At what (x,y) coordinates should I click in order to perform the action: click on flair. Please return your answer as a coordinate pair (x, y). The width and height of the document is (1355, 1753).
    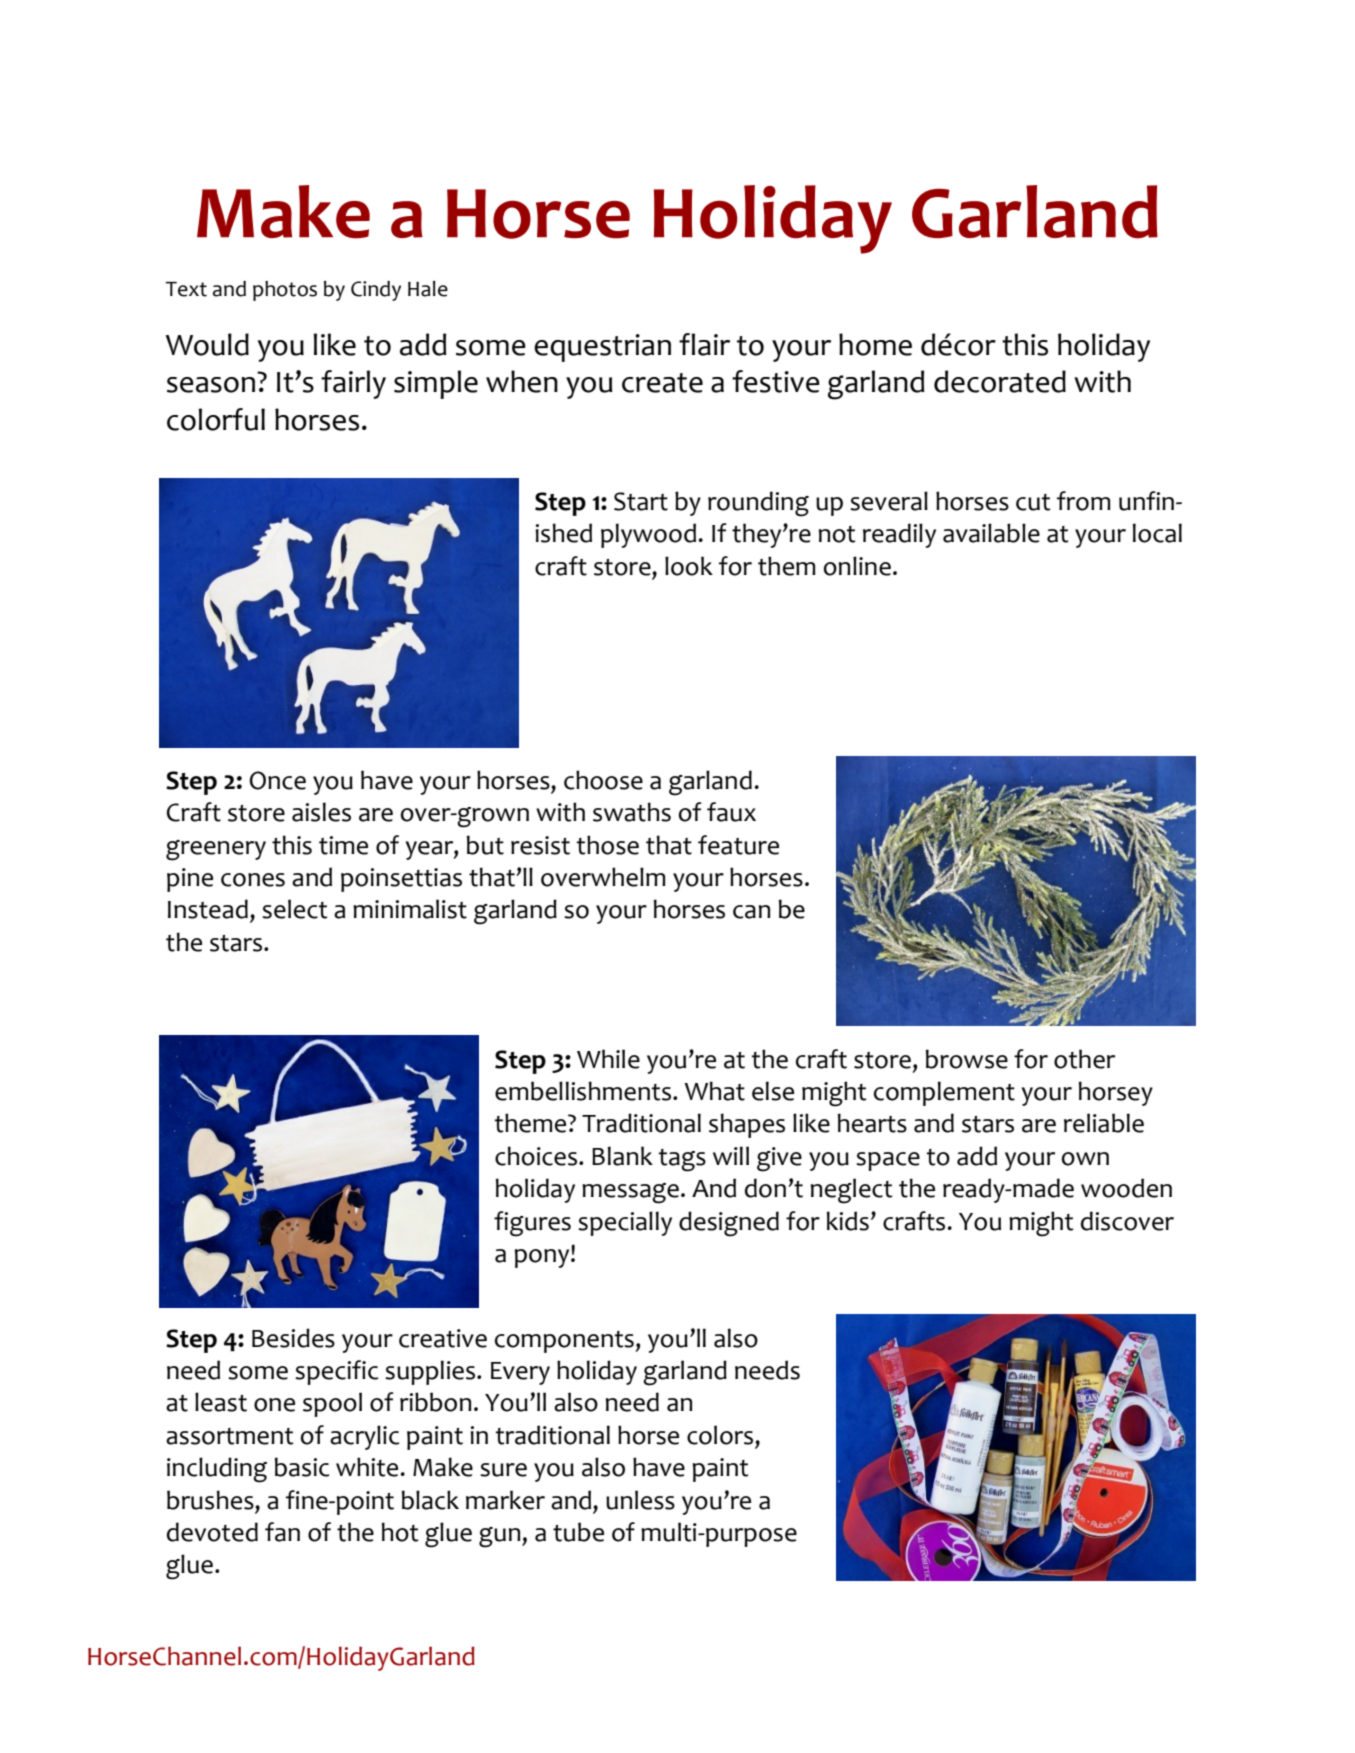
    Looking at the image, I should click on (704, 344).
